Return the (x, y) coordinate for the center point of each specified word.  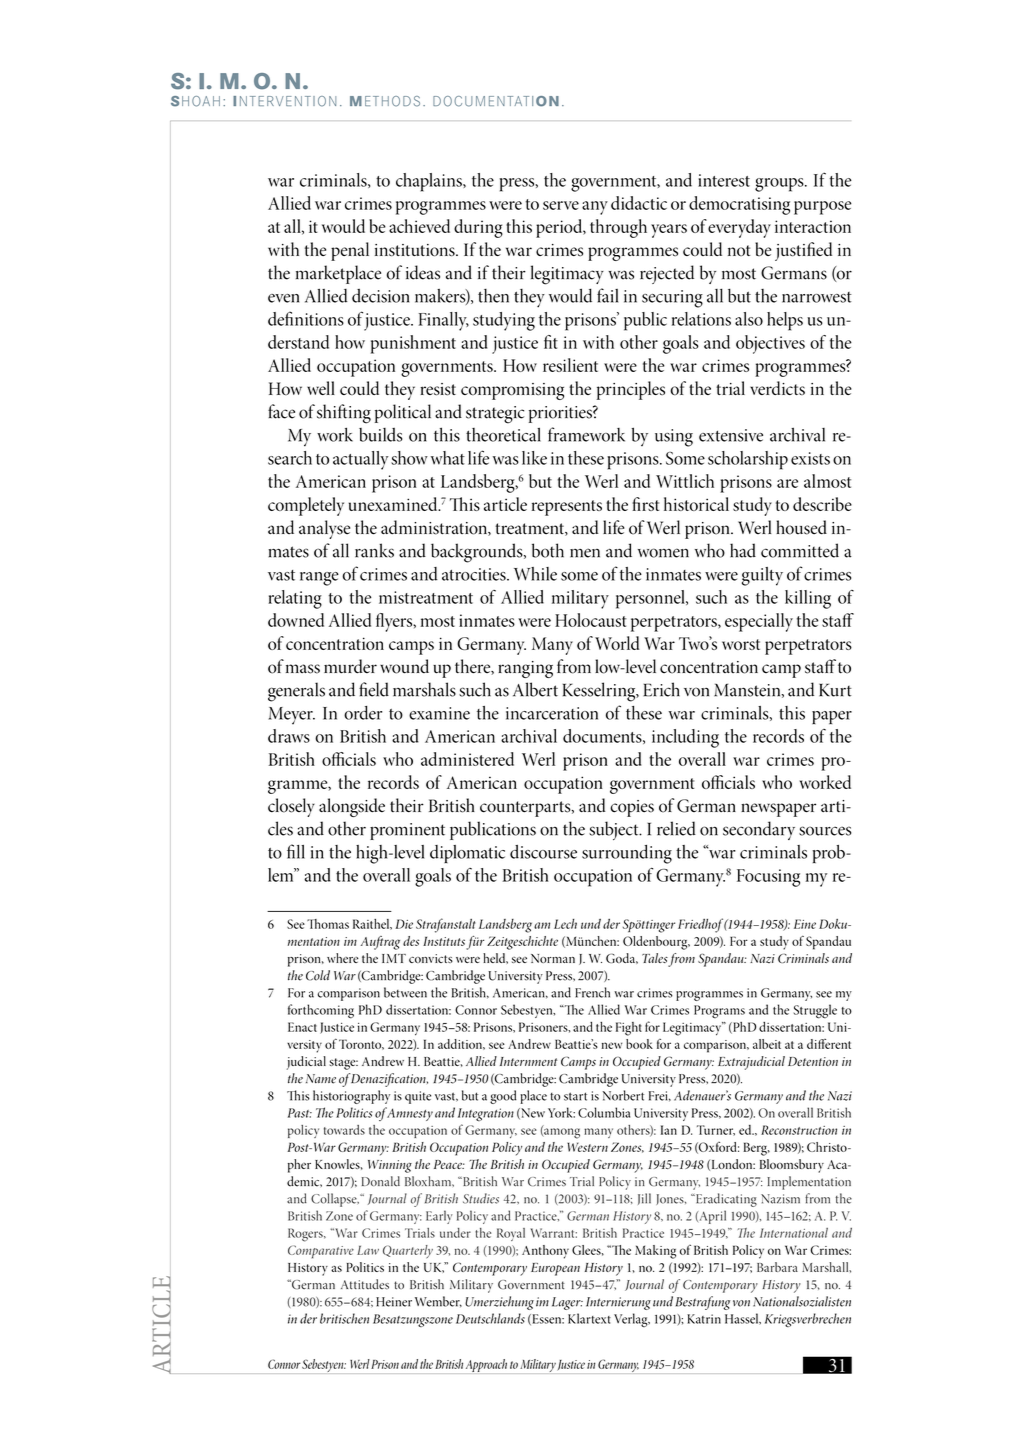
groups (780, 185)
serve (561, 205)
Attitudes (365, 1284)
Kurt (835, 690)
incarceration (552, 713)
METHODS (385, 101)
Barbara (777, 1267)
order (363, 713)
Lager (567, 1303)
